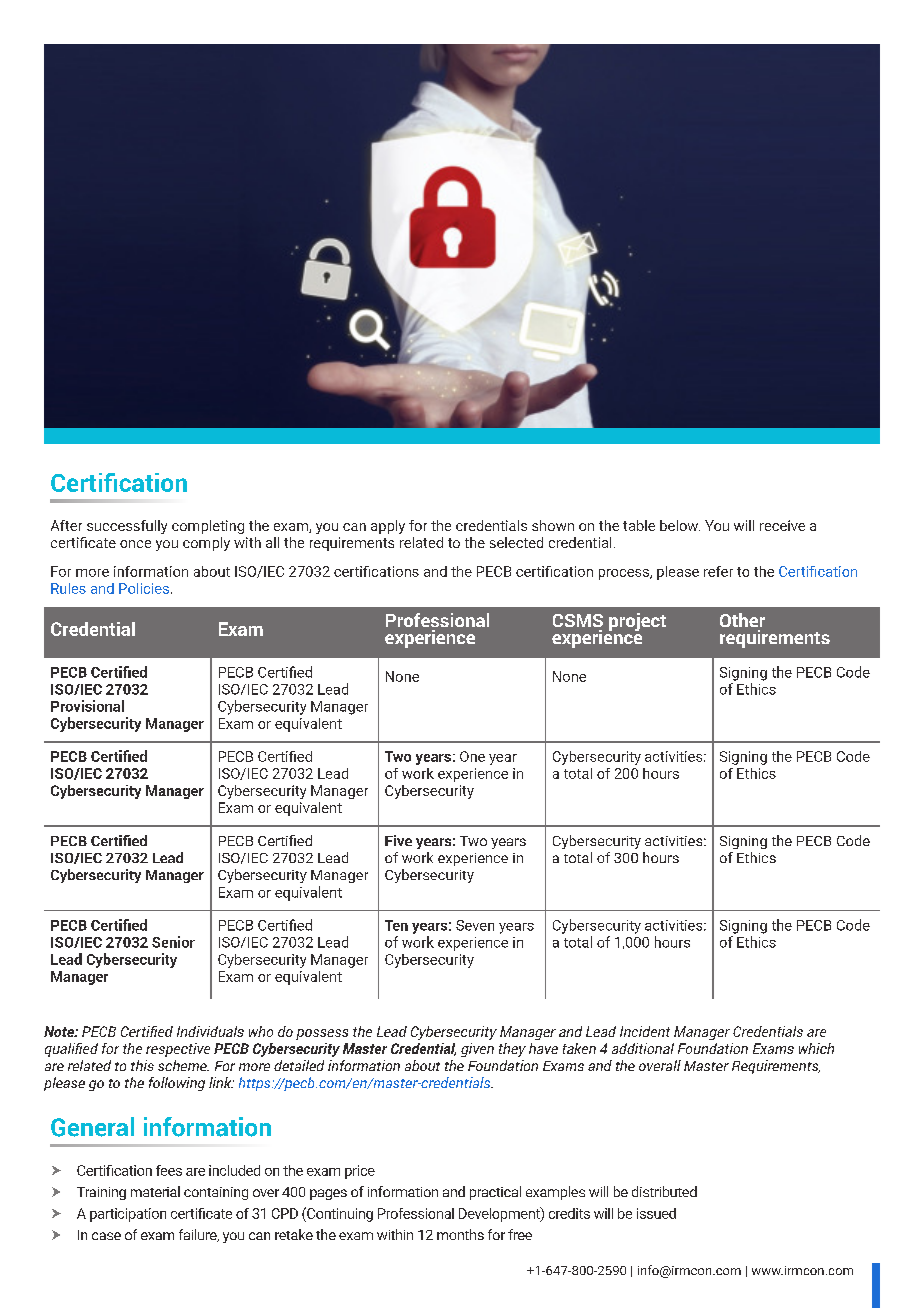 The height and width of the image is (1308, 924). What do you see at coordinates (475, 925) in the image?
I see `Seven` at bounding box center [475, 925].
